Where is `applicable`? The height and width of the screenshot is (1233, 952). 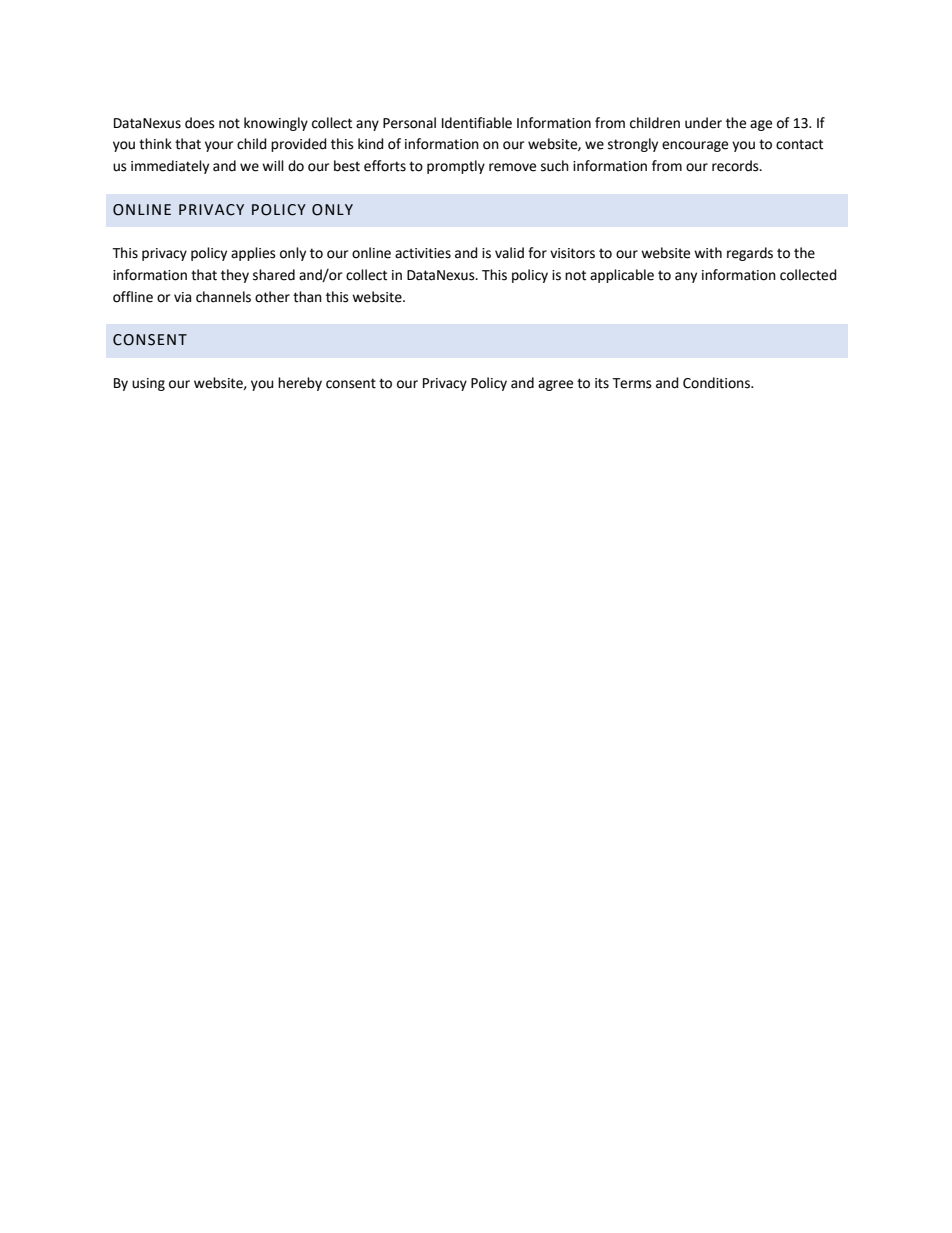 applicable is located at coordinates (622, 276).
